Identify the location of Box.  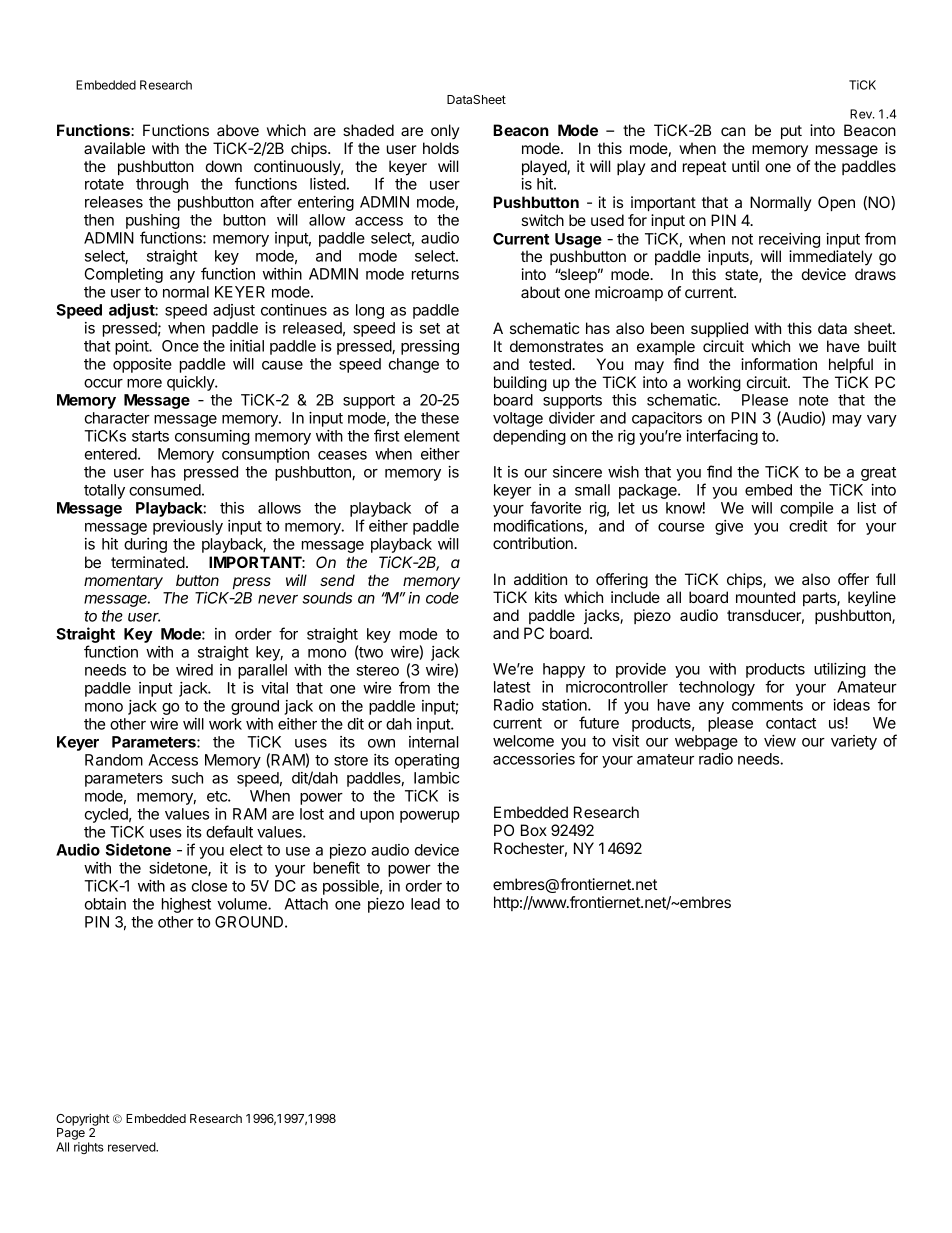
(534, 830).
